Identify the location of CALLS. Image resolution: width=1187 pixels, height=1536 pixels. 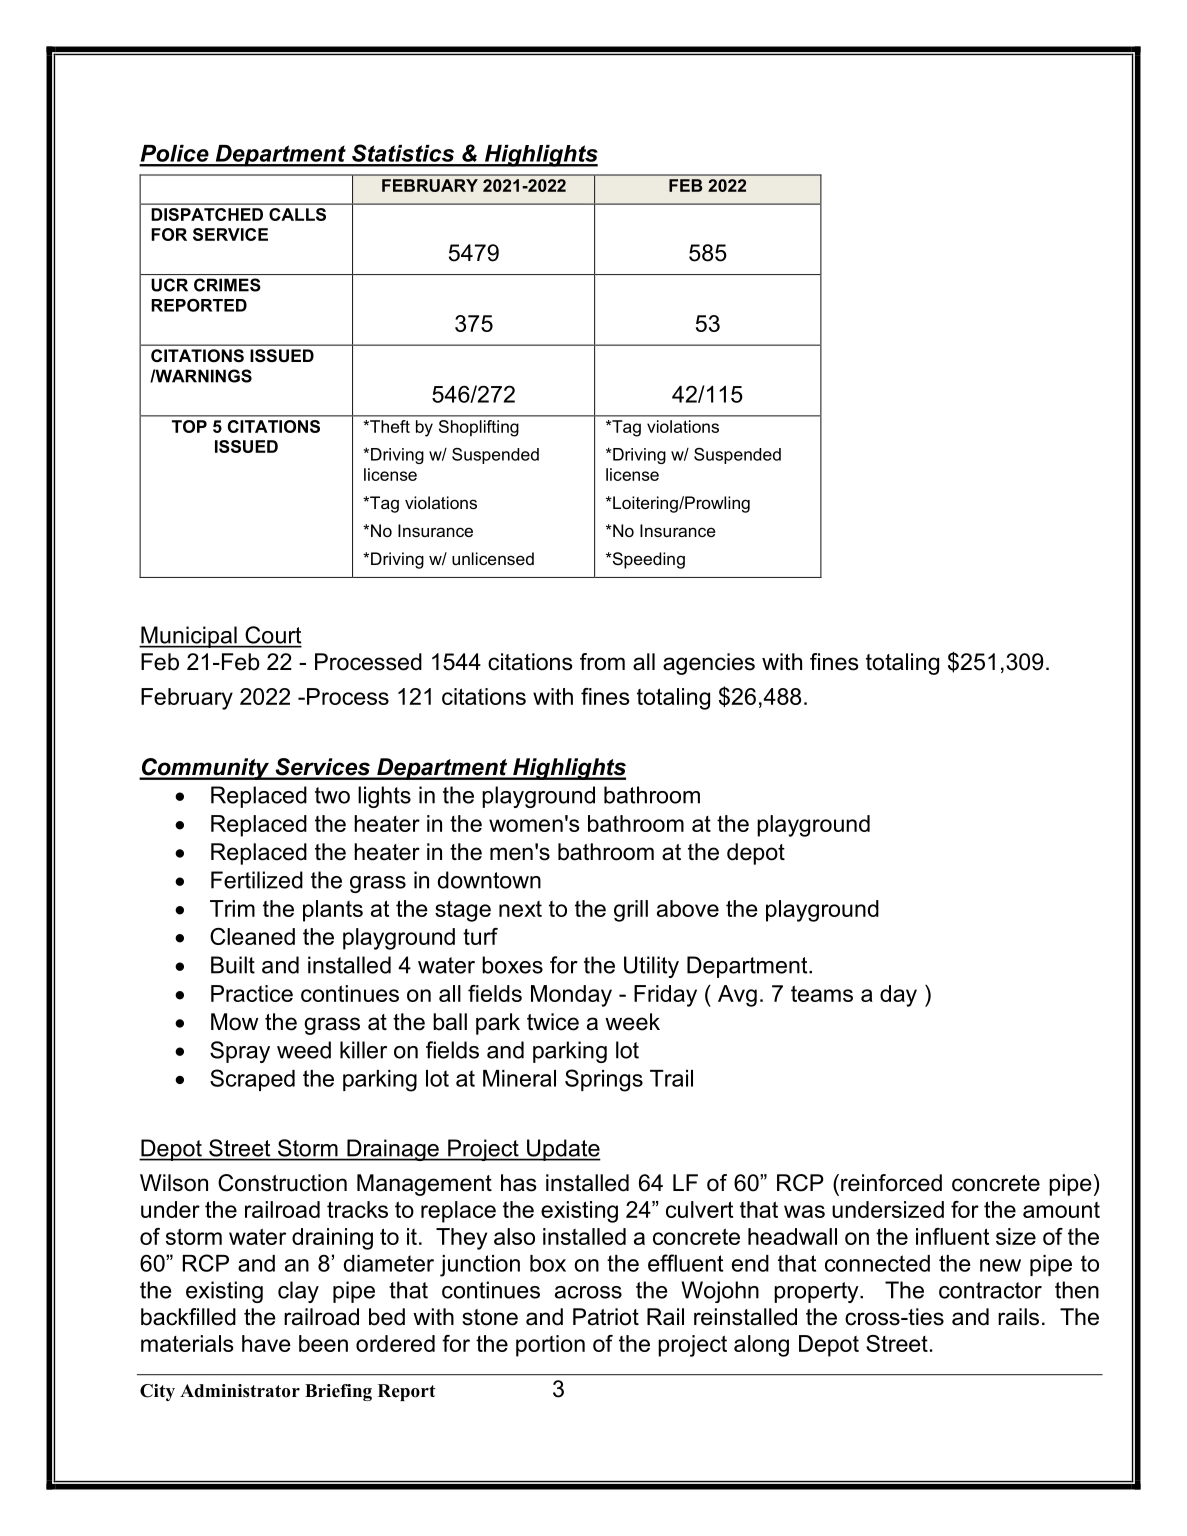
(297, 214).
